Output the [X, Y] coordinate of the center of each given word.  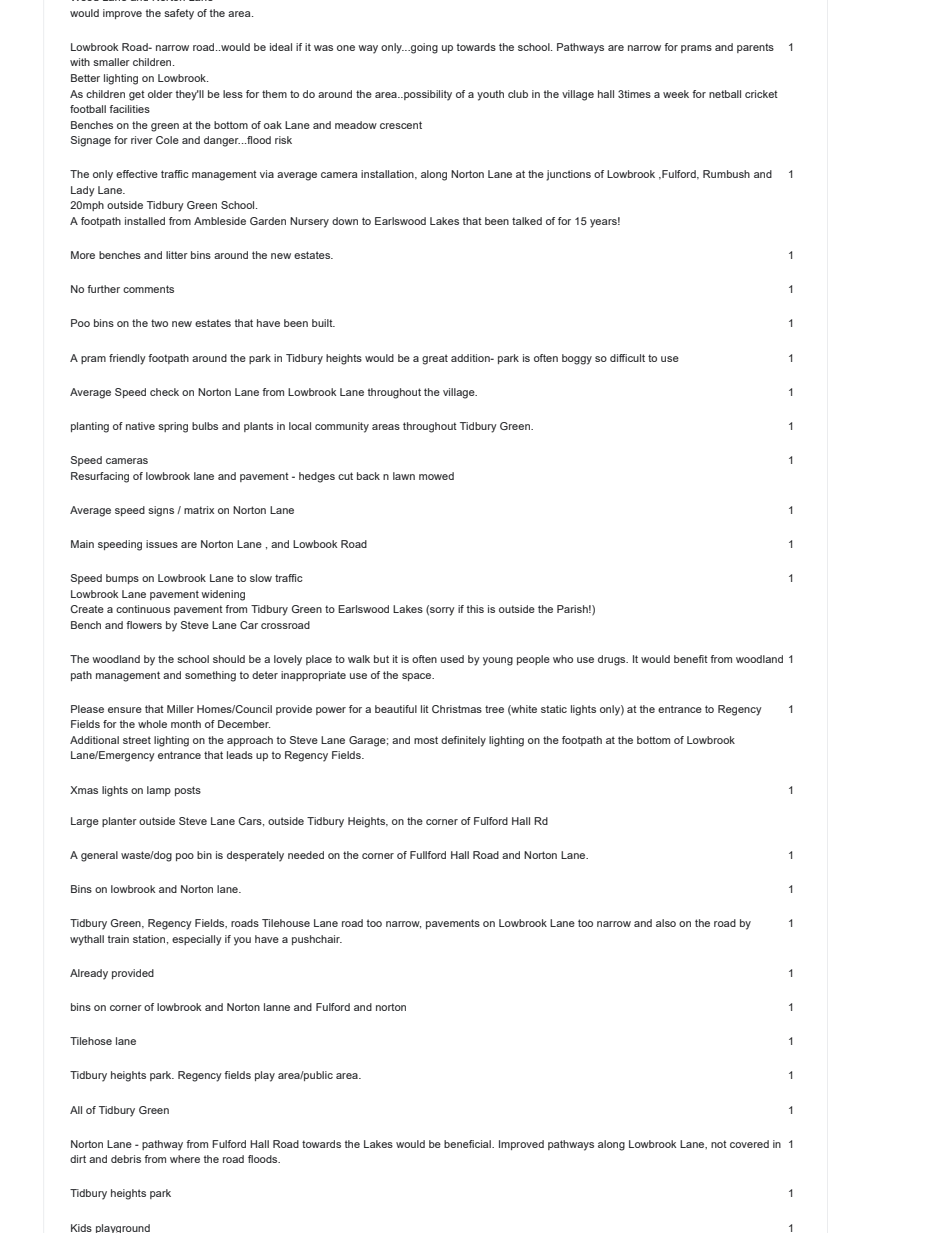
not [719, 1144]
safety [179, 14]
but [381, 659]
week [676, 94]
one [346, 48]
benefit [691, 659]
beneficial [468, 1144]
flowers [144, 625]
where [185, 1159]
